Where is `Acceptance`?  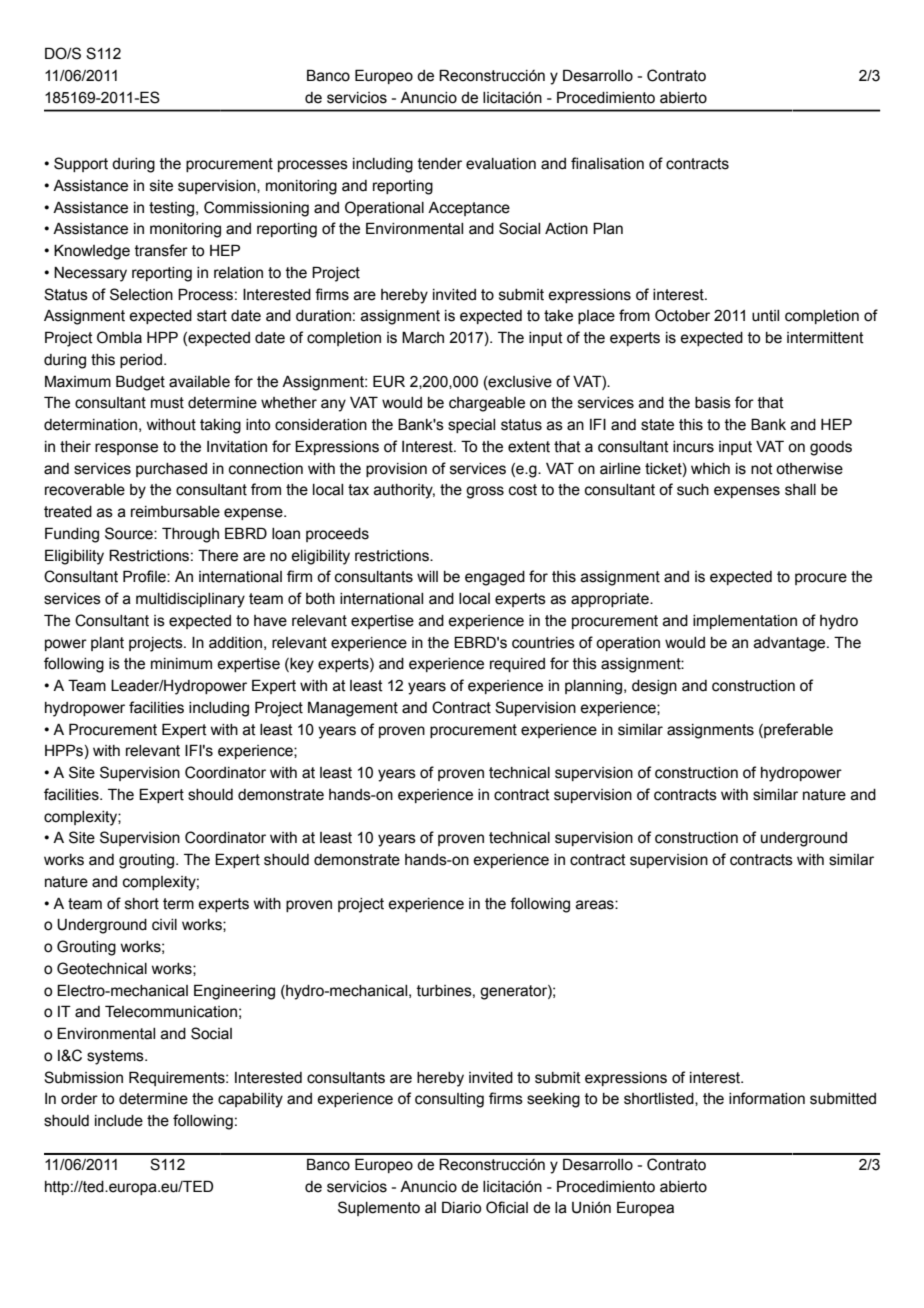 Acceptance is located at coordinates (469, 209).
